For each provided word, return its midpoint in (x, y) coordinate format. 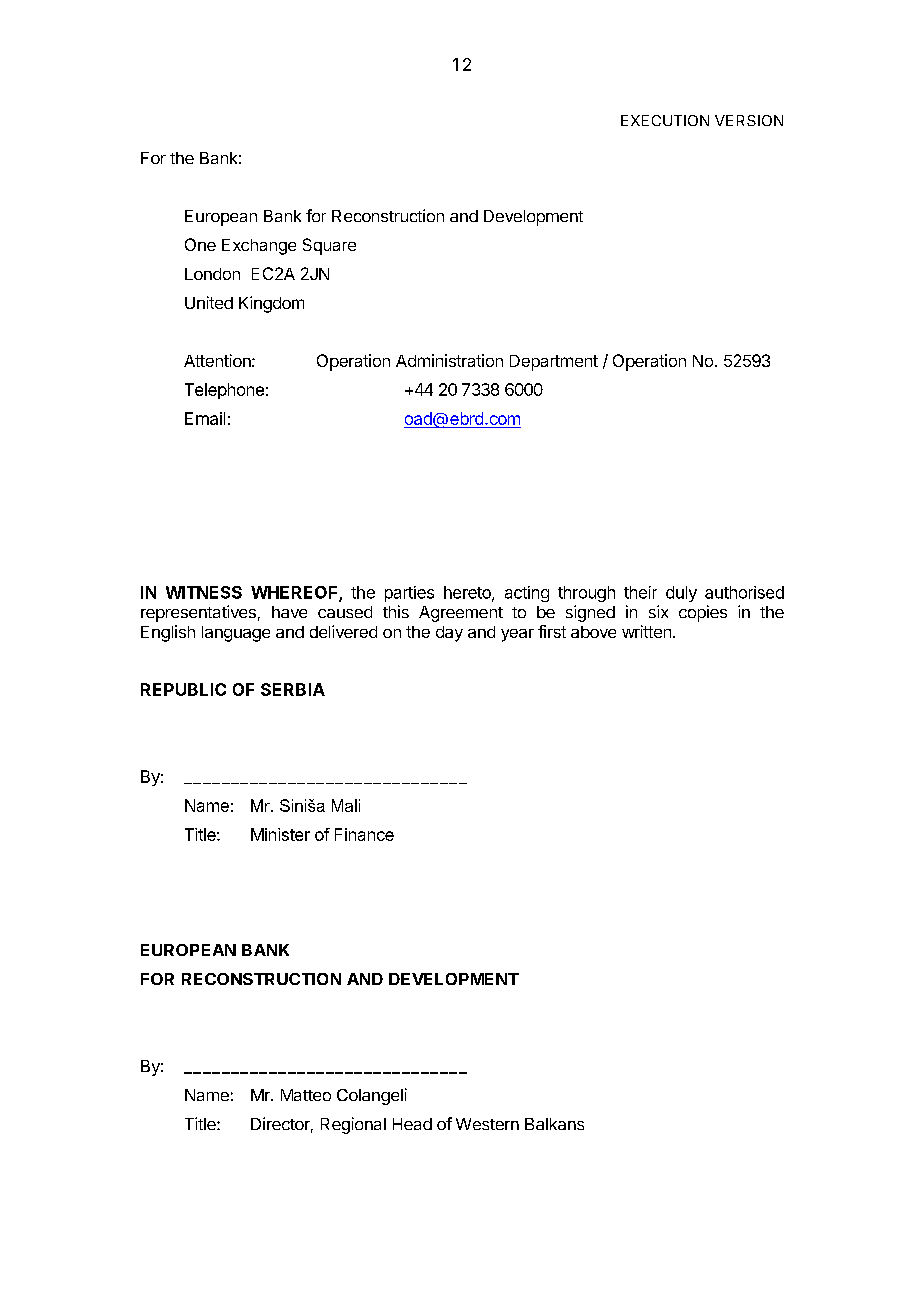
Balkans (554, 1124)
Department (554, 363)
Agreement (461, 614)
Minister (280, 834)
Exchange (259, 247)
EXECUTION (665, 120)
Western (487, 1124)
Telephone (224, 391)
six (658, 611)
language (236, 634)
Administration (449, 360)
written (646, 631)
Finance (364, 834)
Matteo (306, 1095)
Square (329, 246)
